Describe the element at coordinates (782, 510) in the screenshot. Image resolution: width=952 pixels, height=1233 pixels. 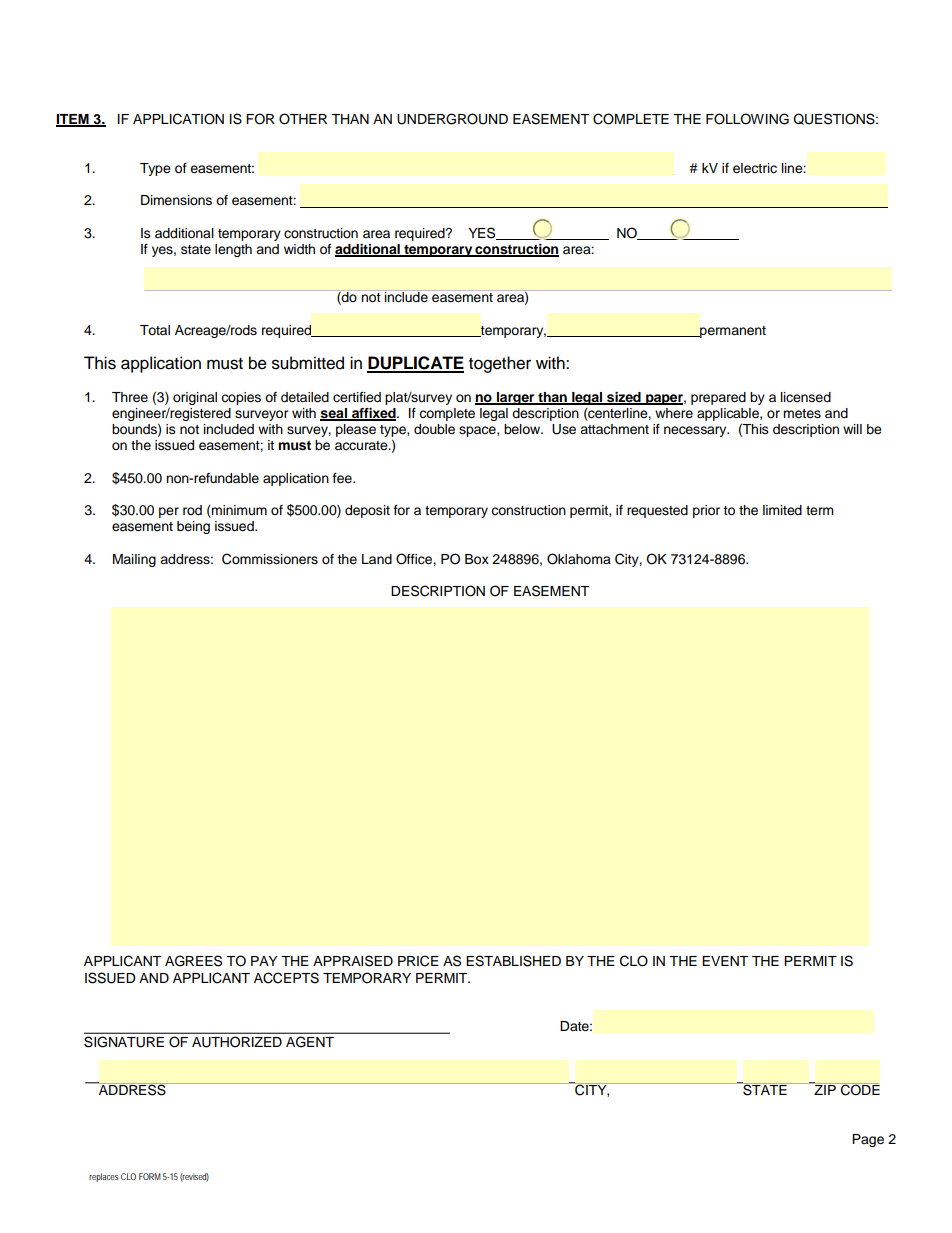
I see `limited` at that location.
